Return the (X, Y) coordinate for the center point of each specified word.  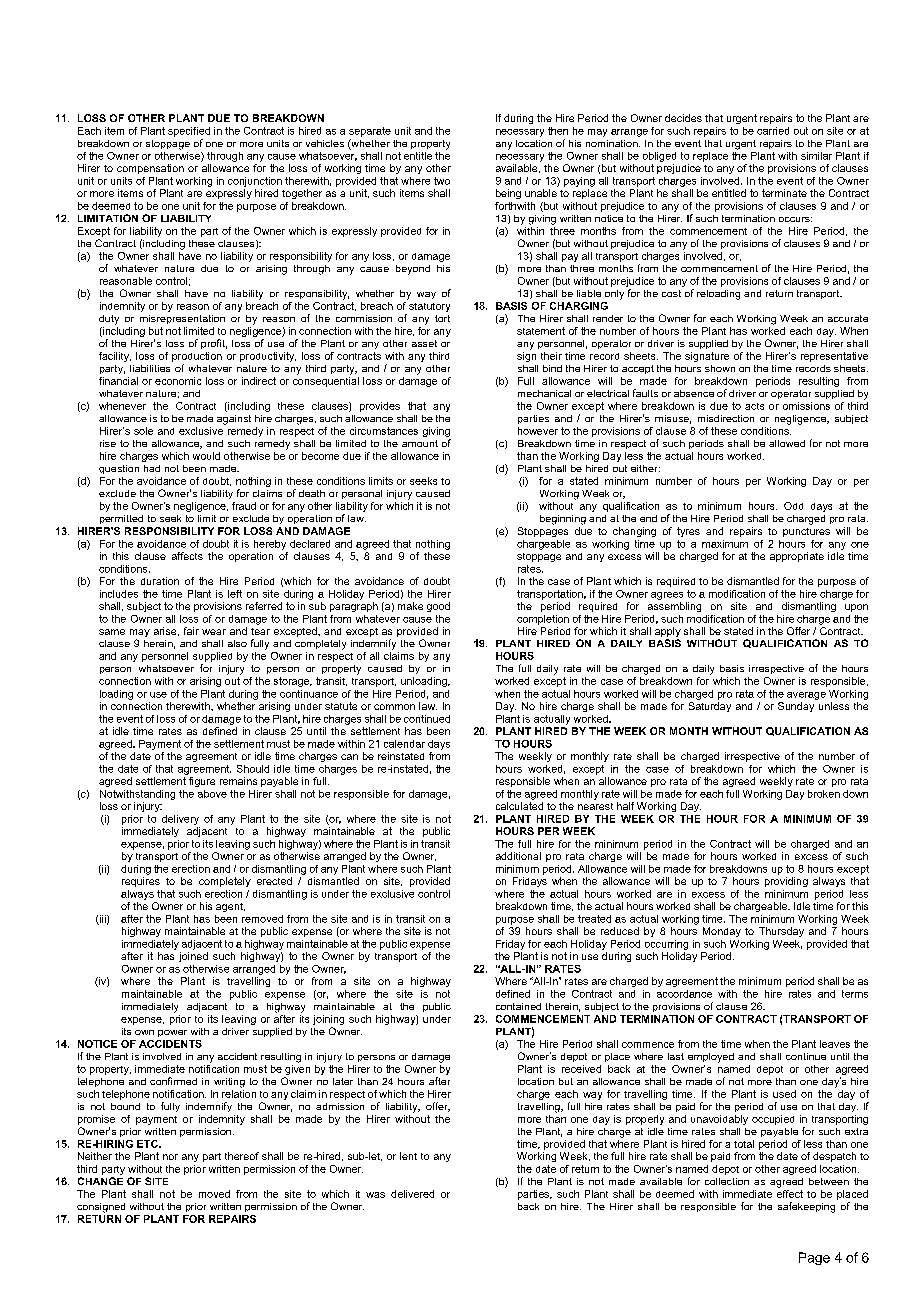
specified (189, 132)
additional (518, 856)
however (538, 431)
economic (178, 381)
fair (191, 631)
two (442, 181)
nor (170, 1157)
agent (230, 907)
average (806, 696)
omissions (806, 406)
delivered (412, 1194)
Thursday (781, 932)
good (438, 607)
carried (773, 131)
